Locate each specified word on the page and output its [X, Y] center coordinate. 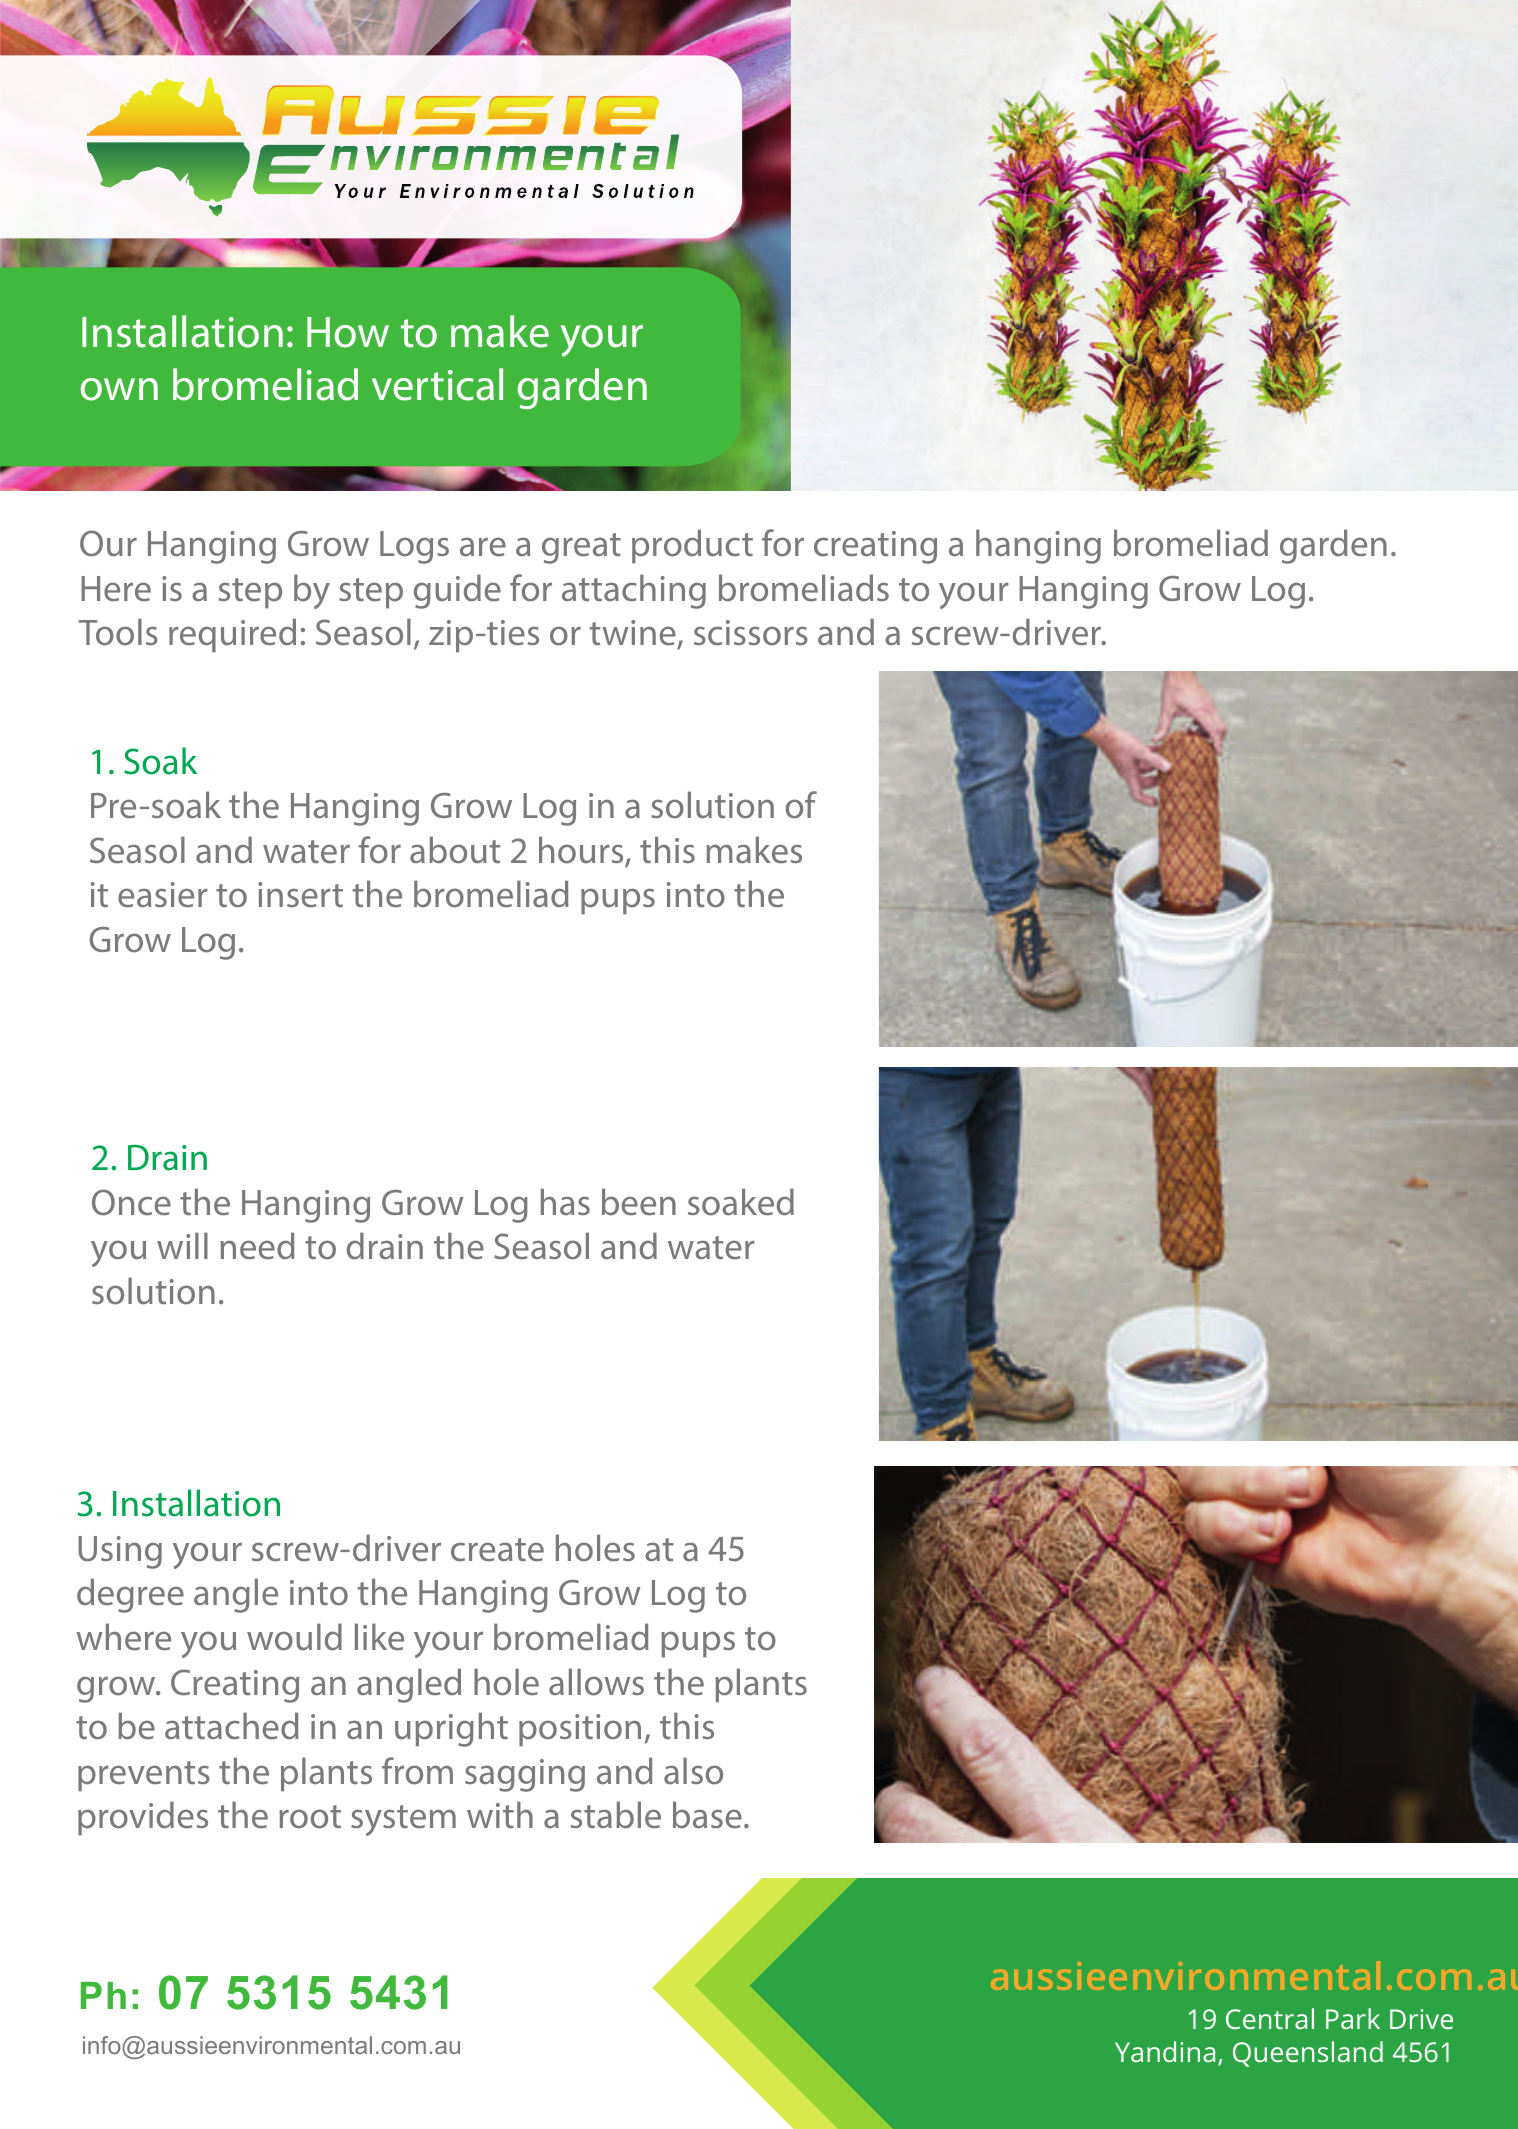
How [348, 332]
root [310, 1817]
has [565, 1202]
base [707, 1815]
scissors [751, 633]
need [257, 1245]
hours [582, 851]
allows [596, 1682]
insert [300, 894]
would [294, 1637]
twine [633, 632]
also [693, 1771]
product [692, 546]
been [639, 1201]
